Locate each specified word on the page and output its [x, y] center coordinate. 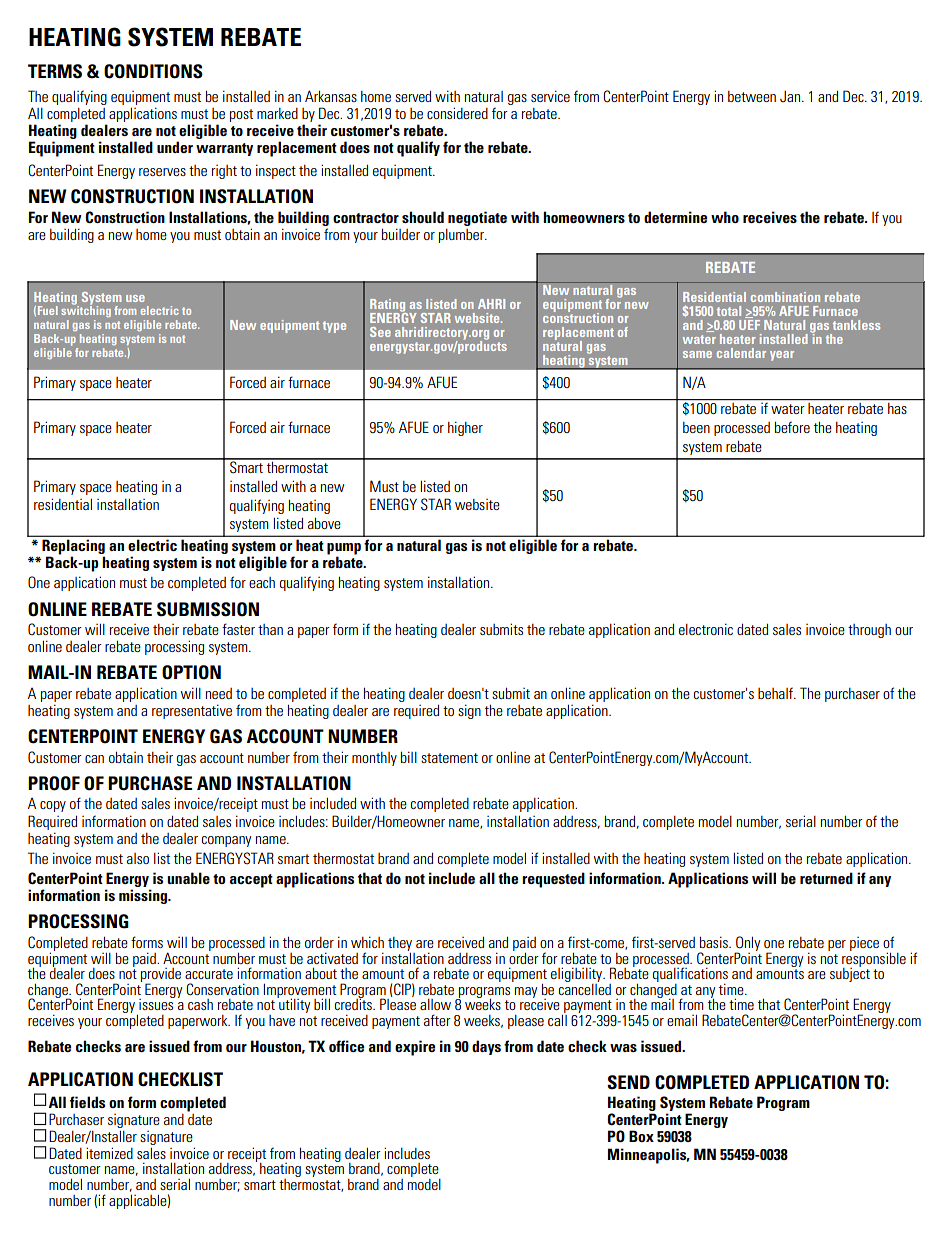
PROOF [54, 783]
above [324, 523]
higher [465, 428]
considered [457, 113]
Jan [791, 96]
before [792, 427]
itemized [109, 1153]
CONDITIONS [153, 71]
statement [449, 758]
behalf [777, 693]
